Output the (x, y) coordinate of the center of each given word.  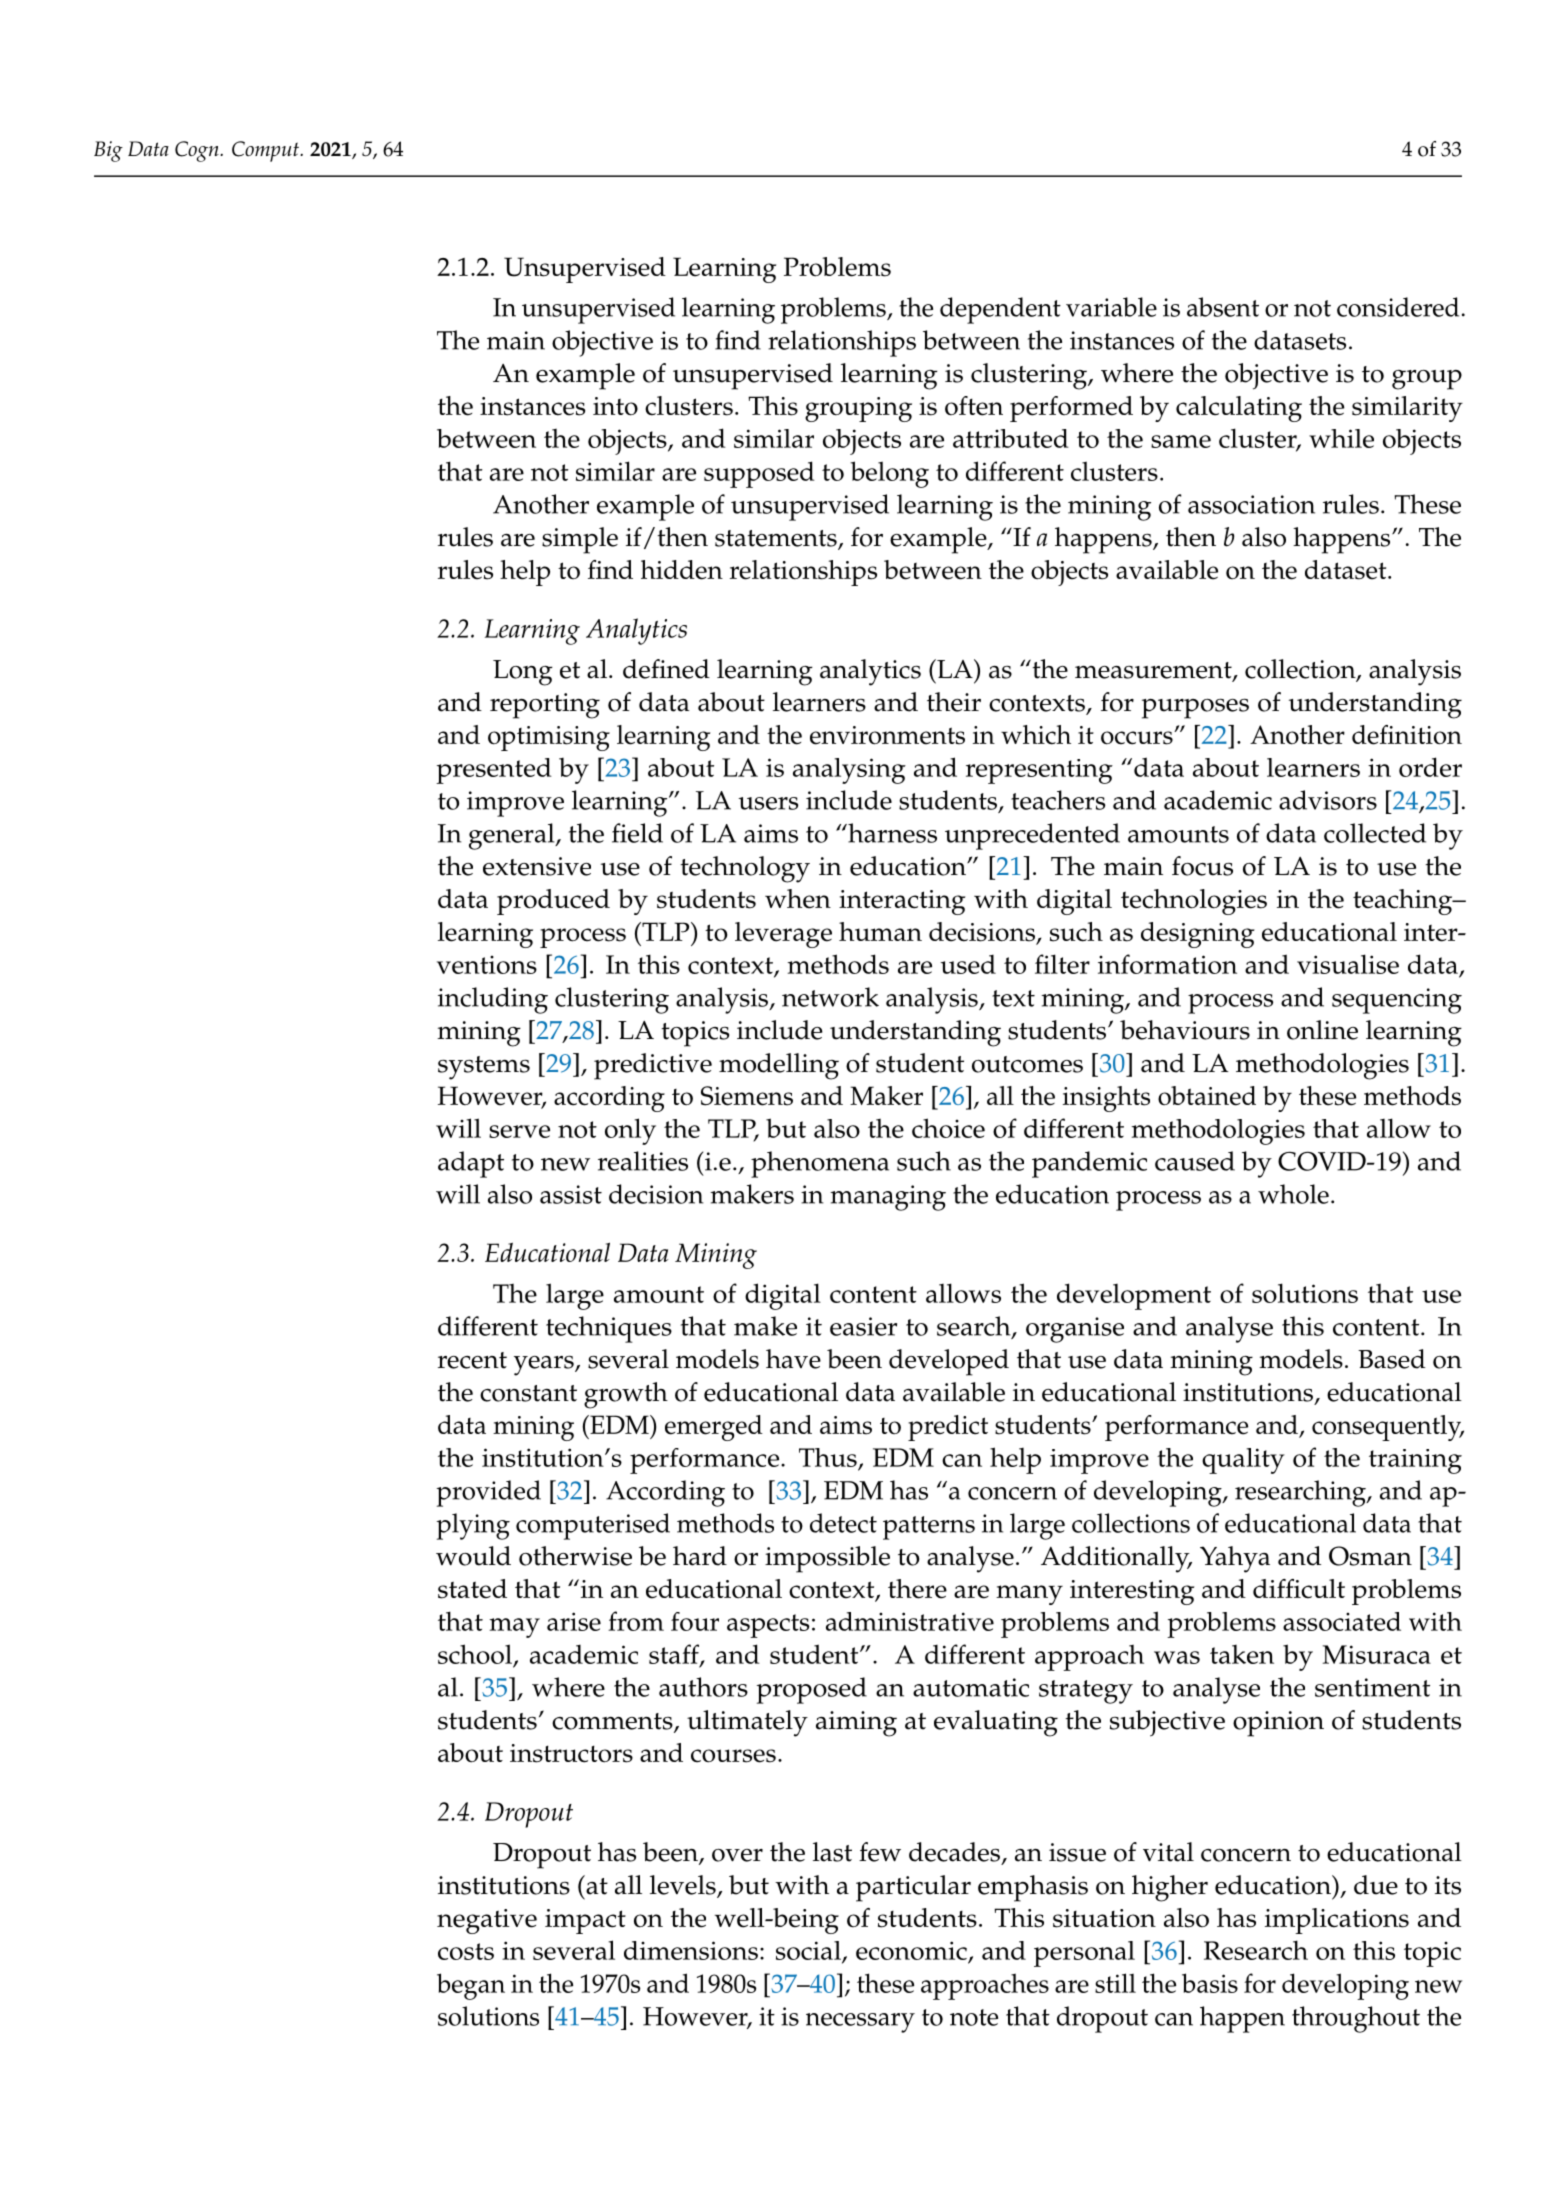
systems (484, 1068)
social (809, 1952)
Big (108, 151)
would (473, 1556)
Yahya (1235, 1559)
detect (843, 1523)
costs (466, 1951)
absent (1223, 307)
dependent (1000, 310)
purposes (1195, 709)
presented (494, 771)
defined (666, 669)
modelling (779, 1066)
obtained (1207, 1096)
